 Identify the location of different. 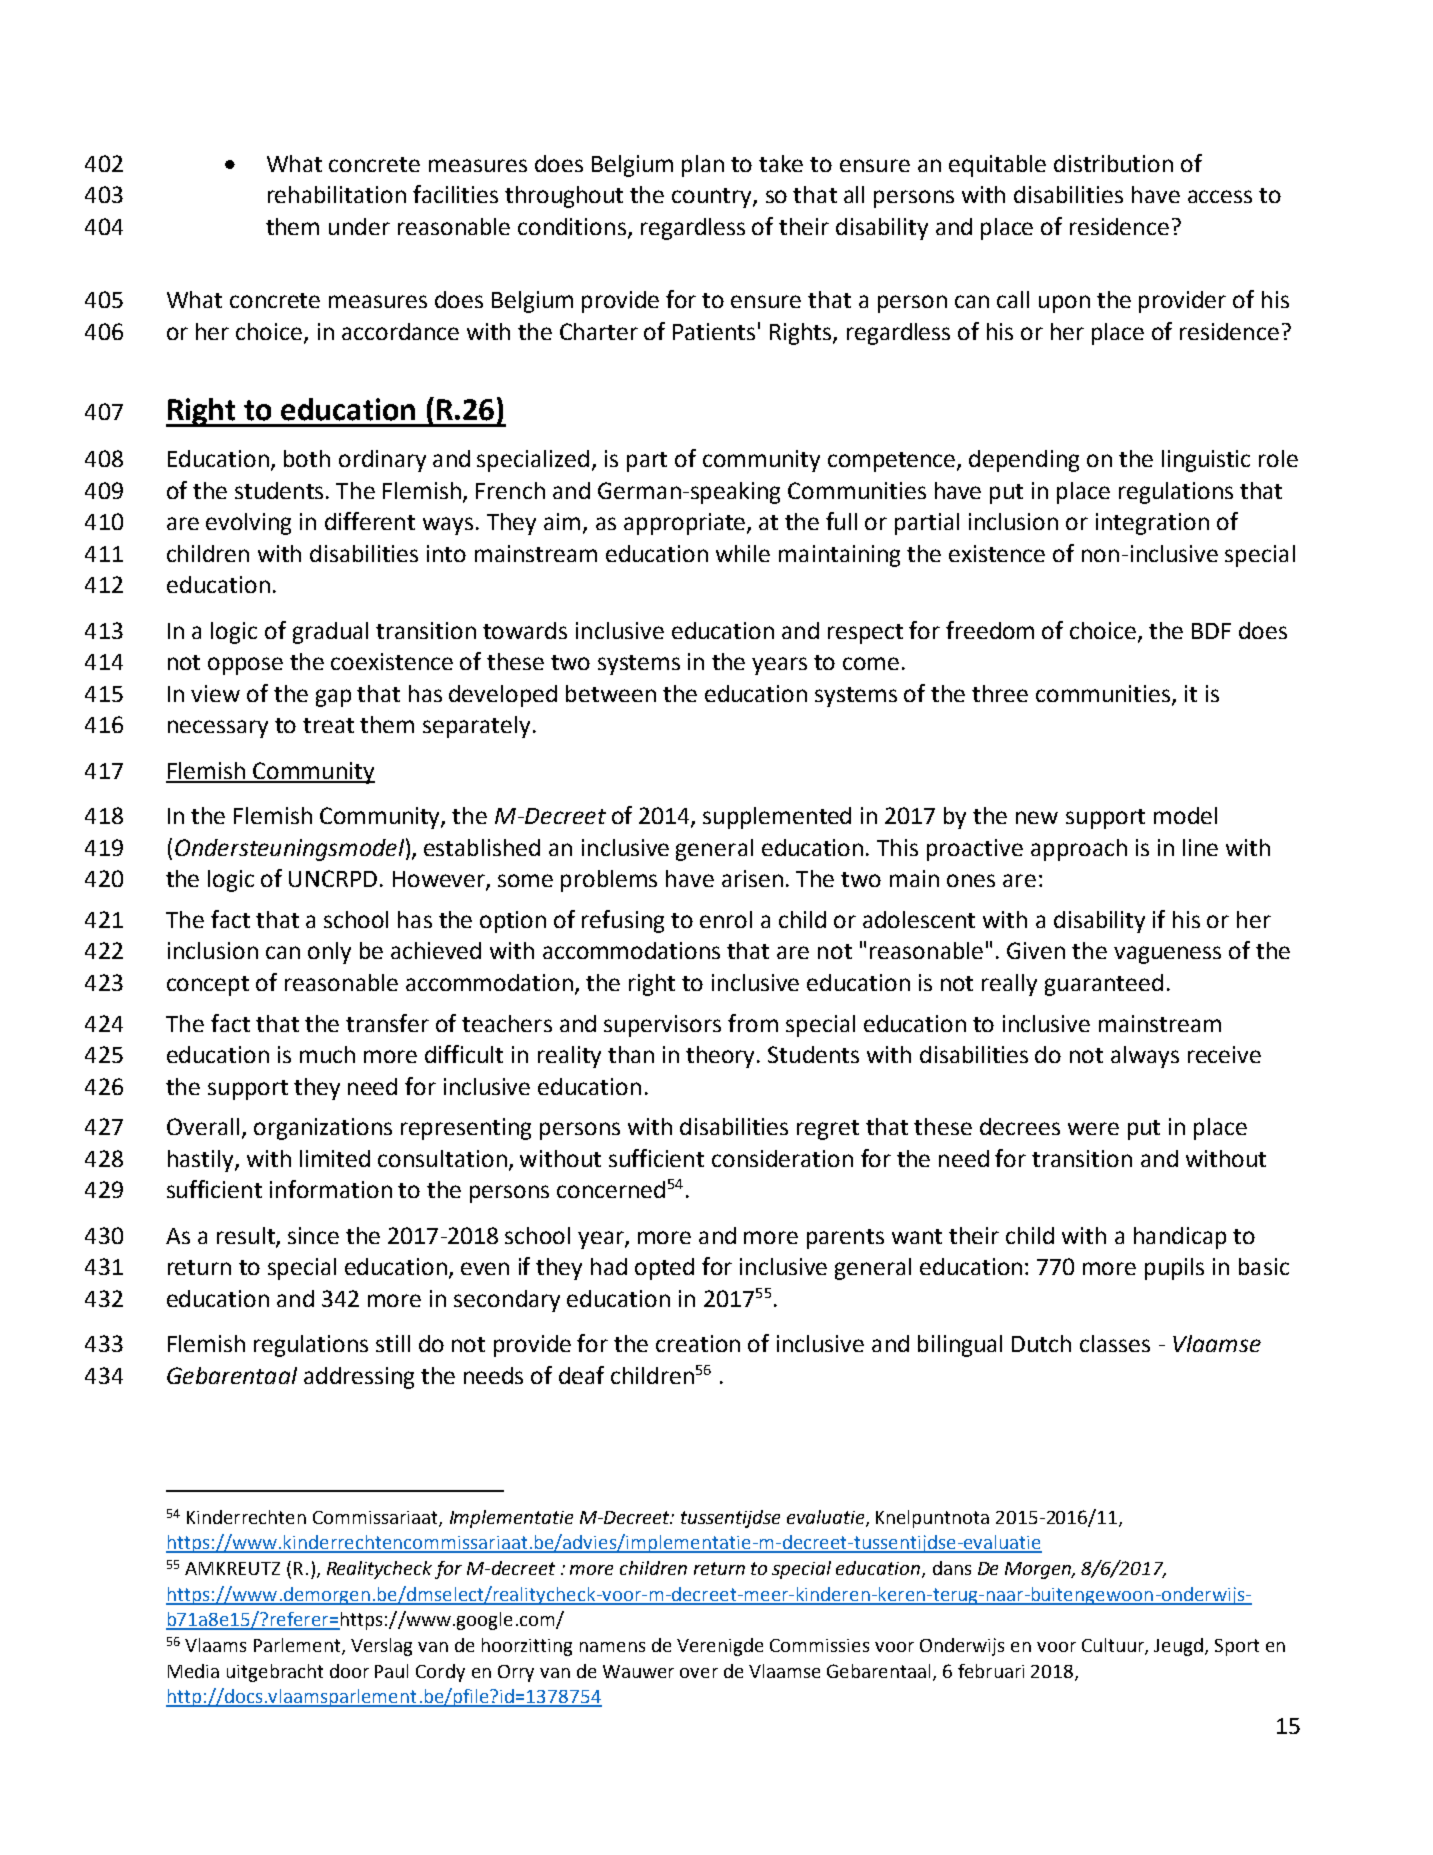
(370, 521).
